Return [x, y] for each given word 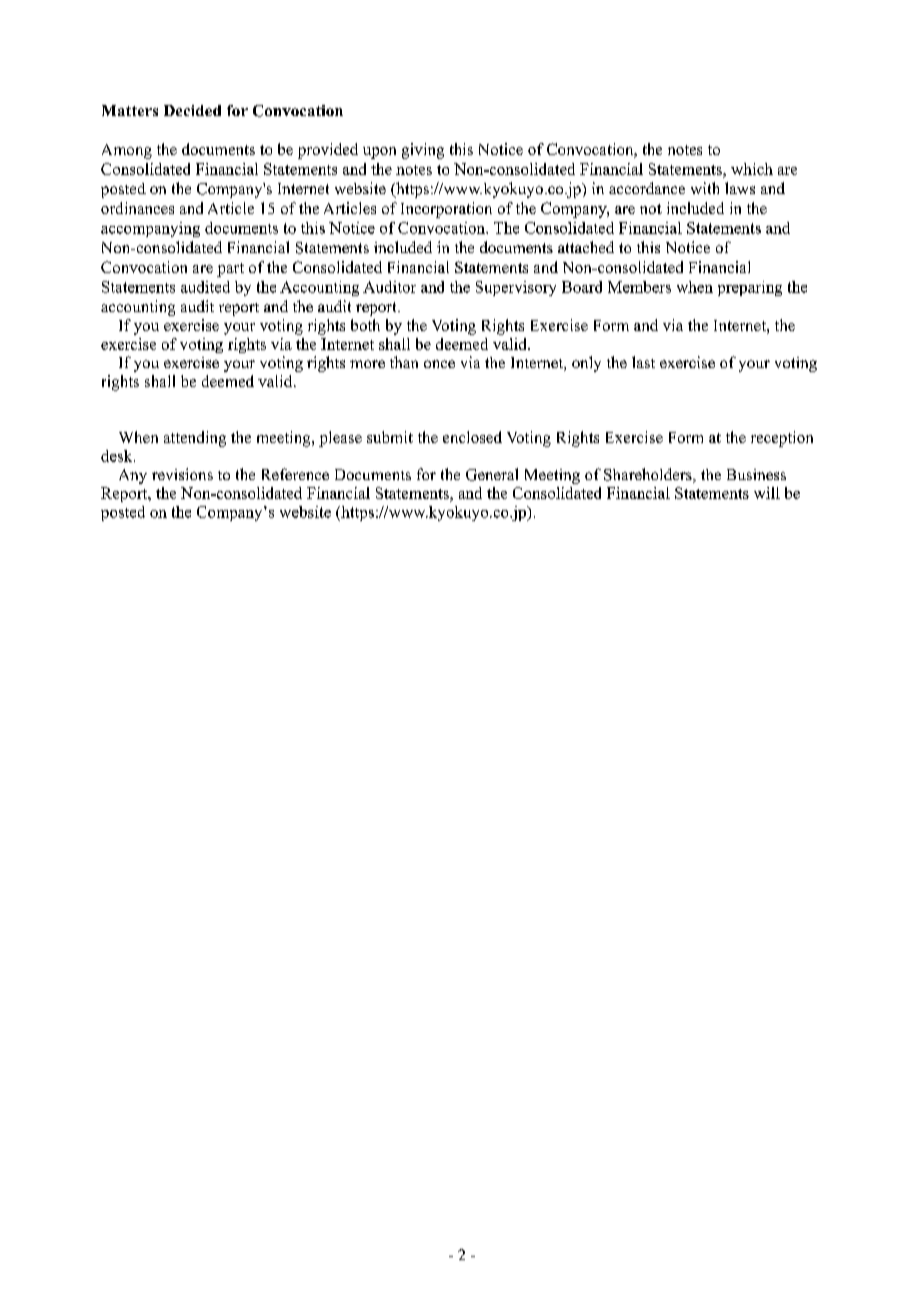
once [439, 364]
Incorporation [446, 210]
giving [423, 151]
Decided [192, 110]
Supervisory [516, 288]
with [705, 188]
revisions [182, 474]
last [643, 362]
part [230, 270]
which [752, 169]
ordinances [137, 208]
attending [195, 439]
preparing [750, 288]
